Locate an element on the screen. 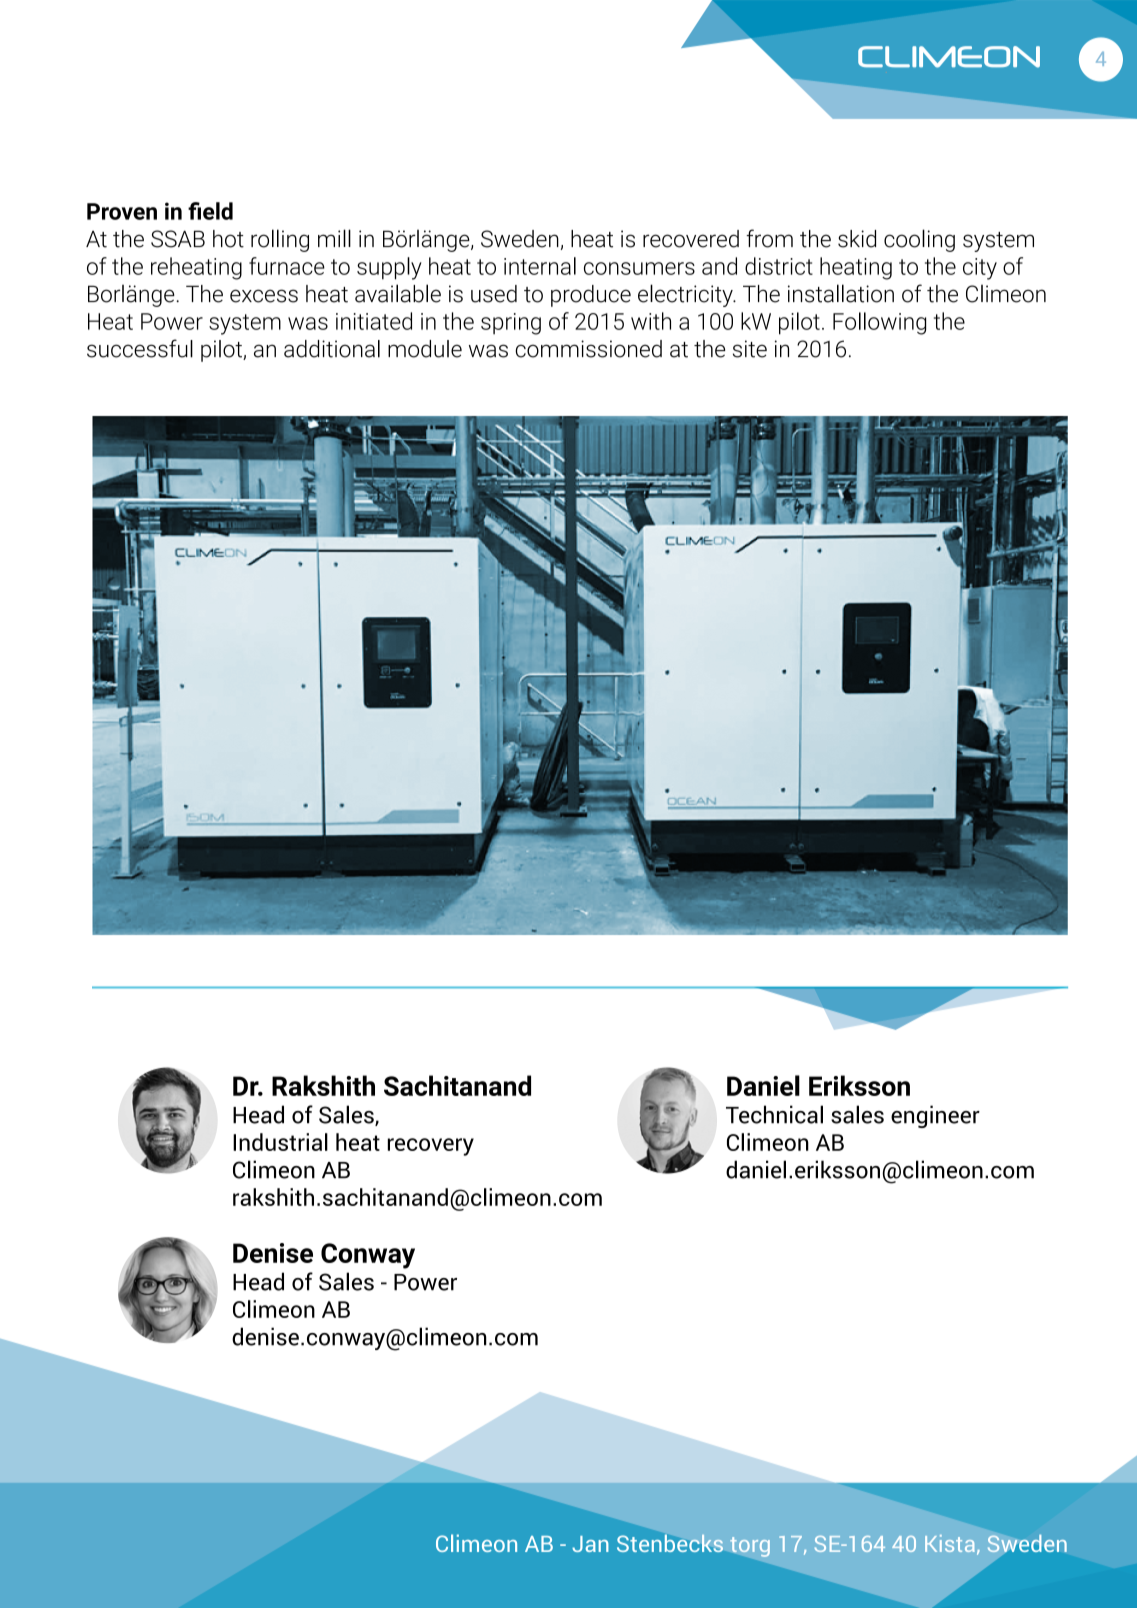 Image resolution: width=1137 pixels, height=1608 pixels. torg is located at coordinates (750, 1547).
